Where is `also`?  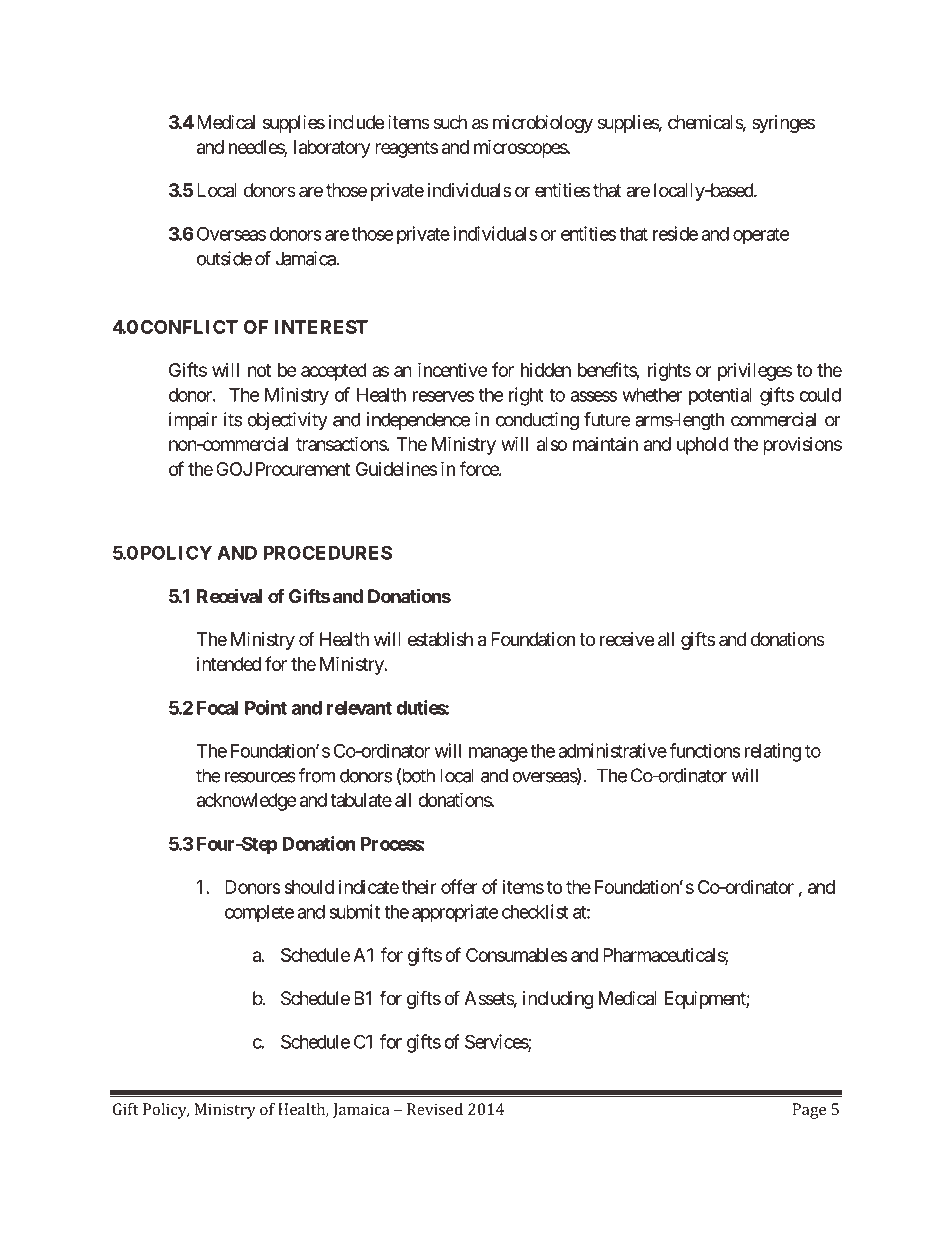 also is located at coordinates (552, 444).
